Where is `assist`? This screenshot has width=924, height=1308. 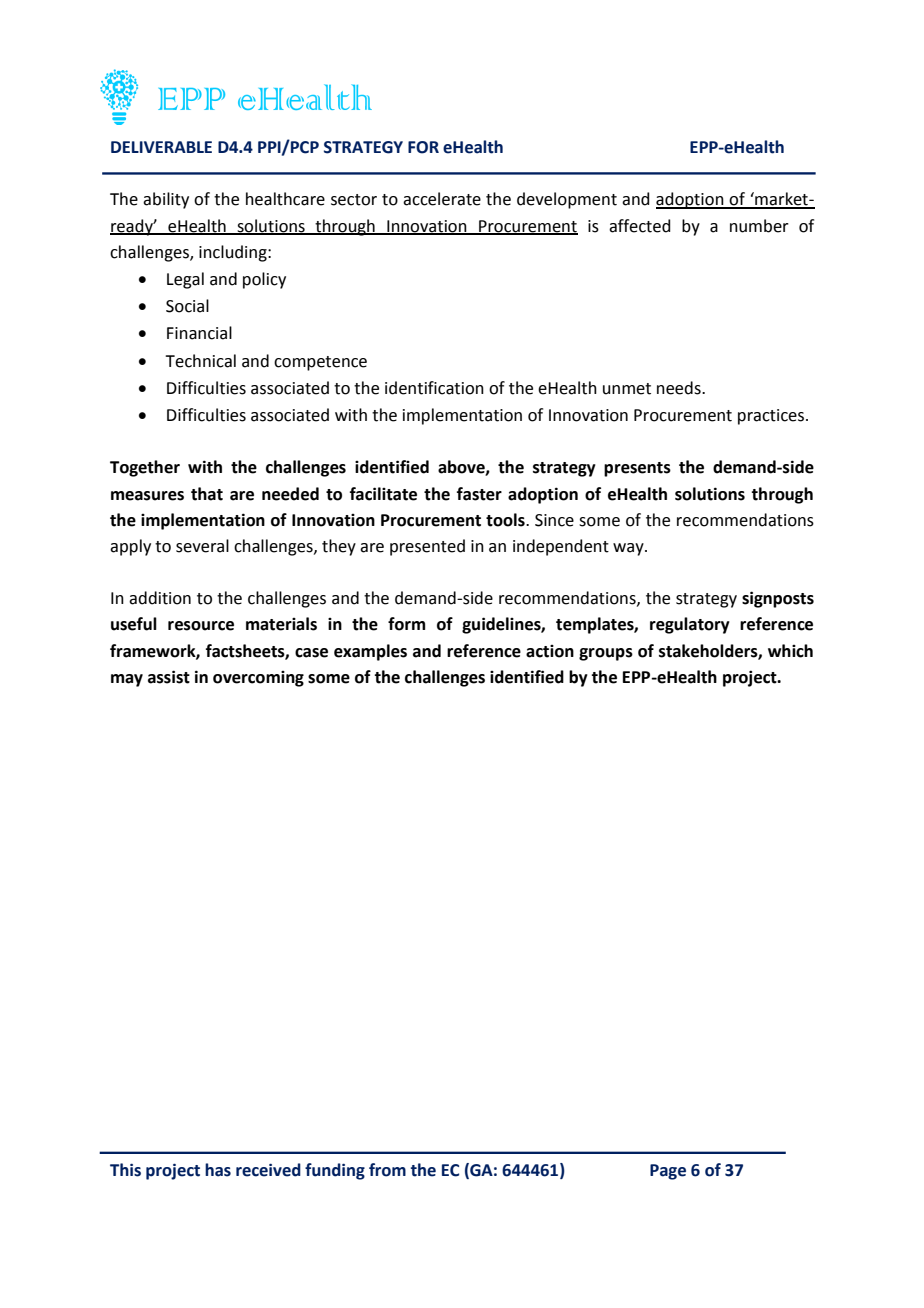 assist is located at coordinates (169, 677).
